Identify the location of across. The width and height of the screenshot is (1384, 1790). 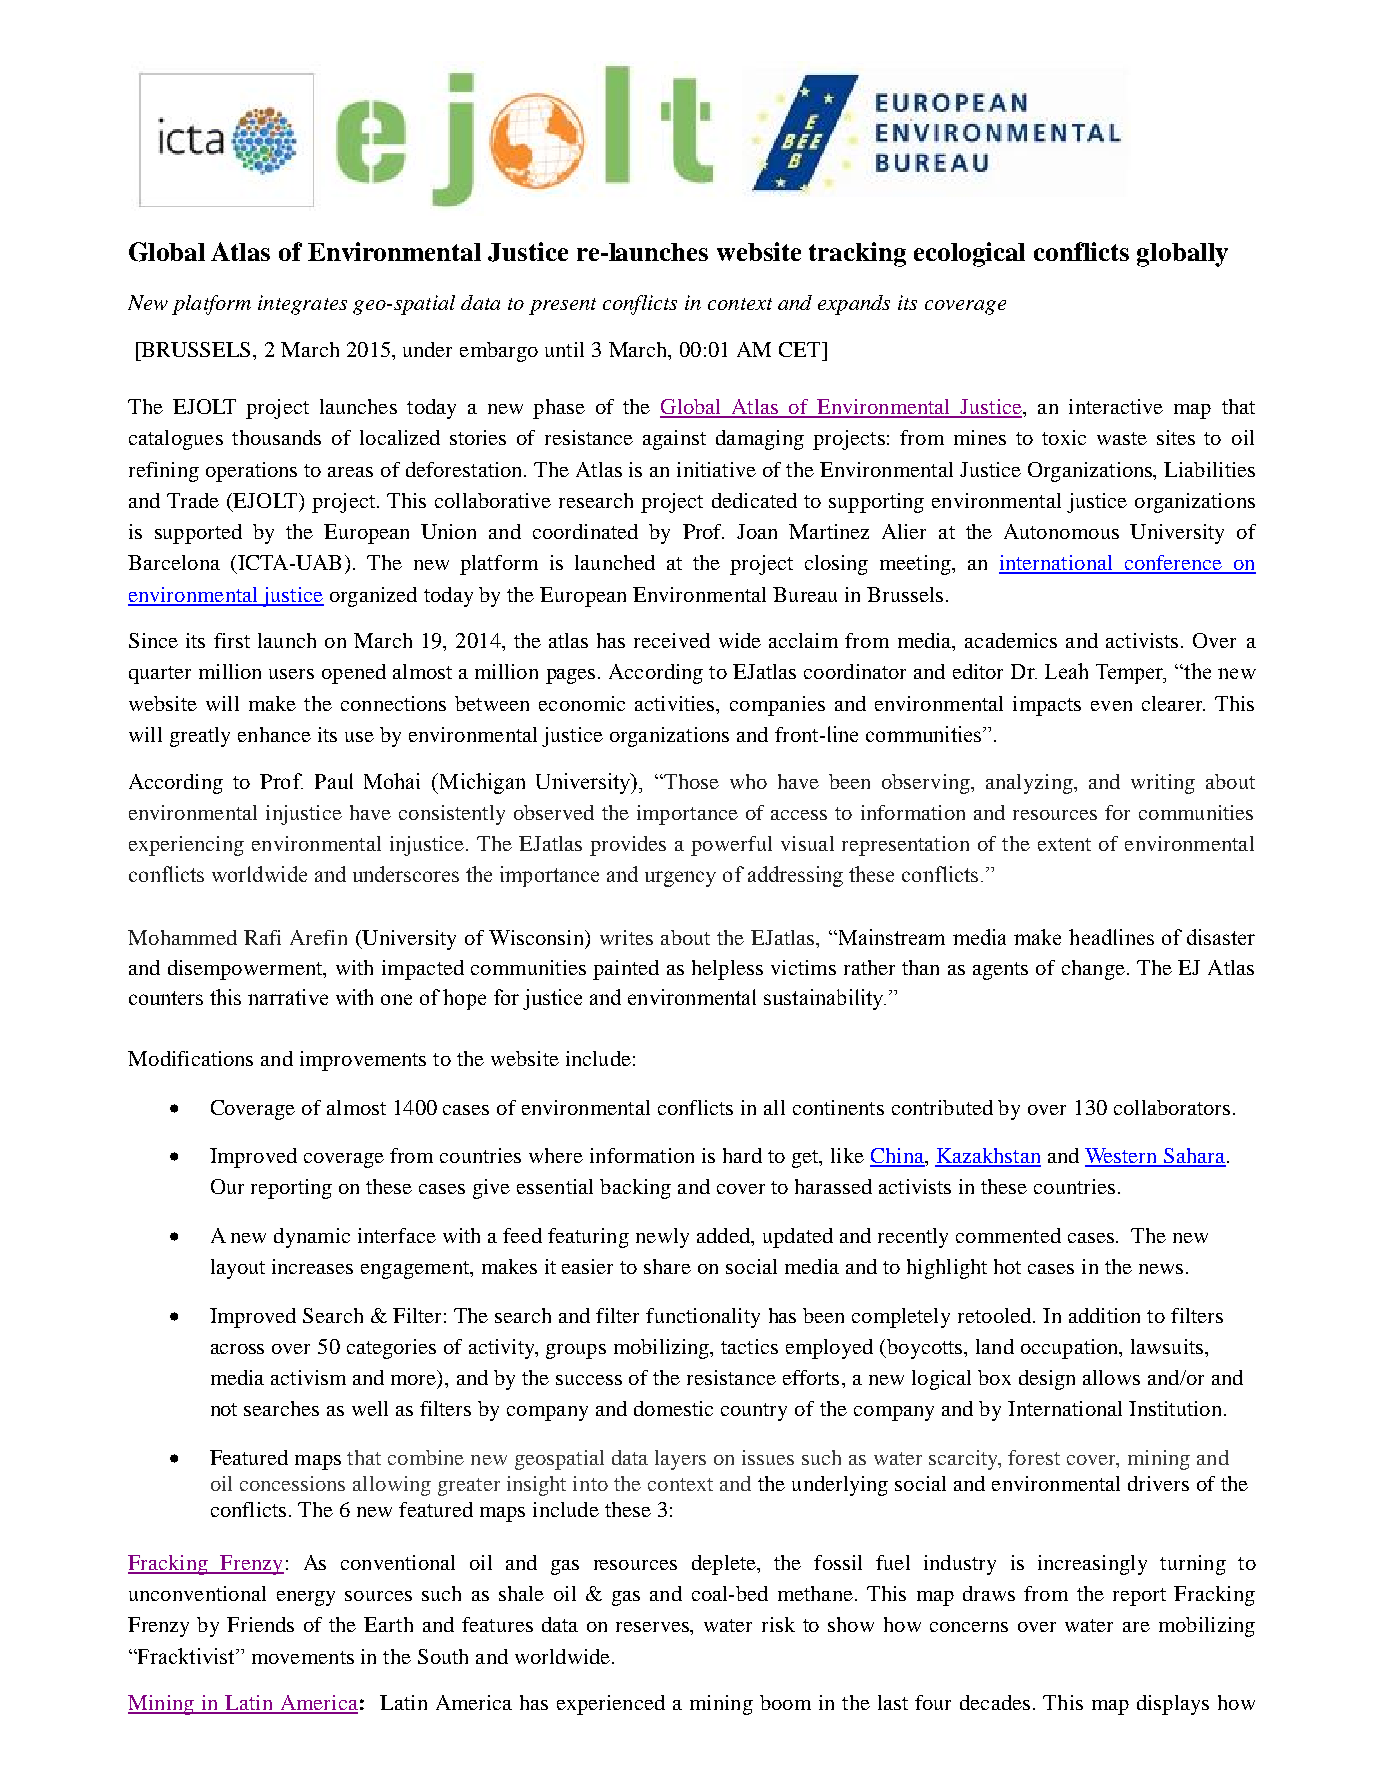
(237, 1349).
